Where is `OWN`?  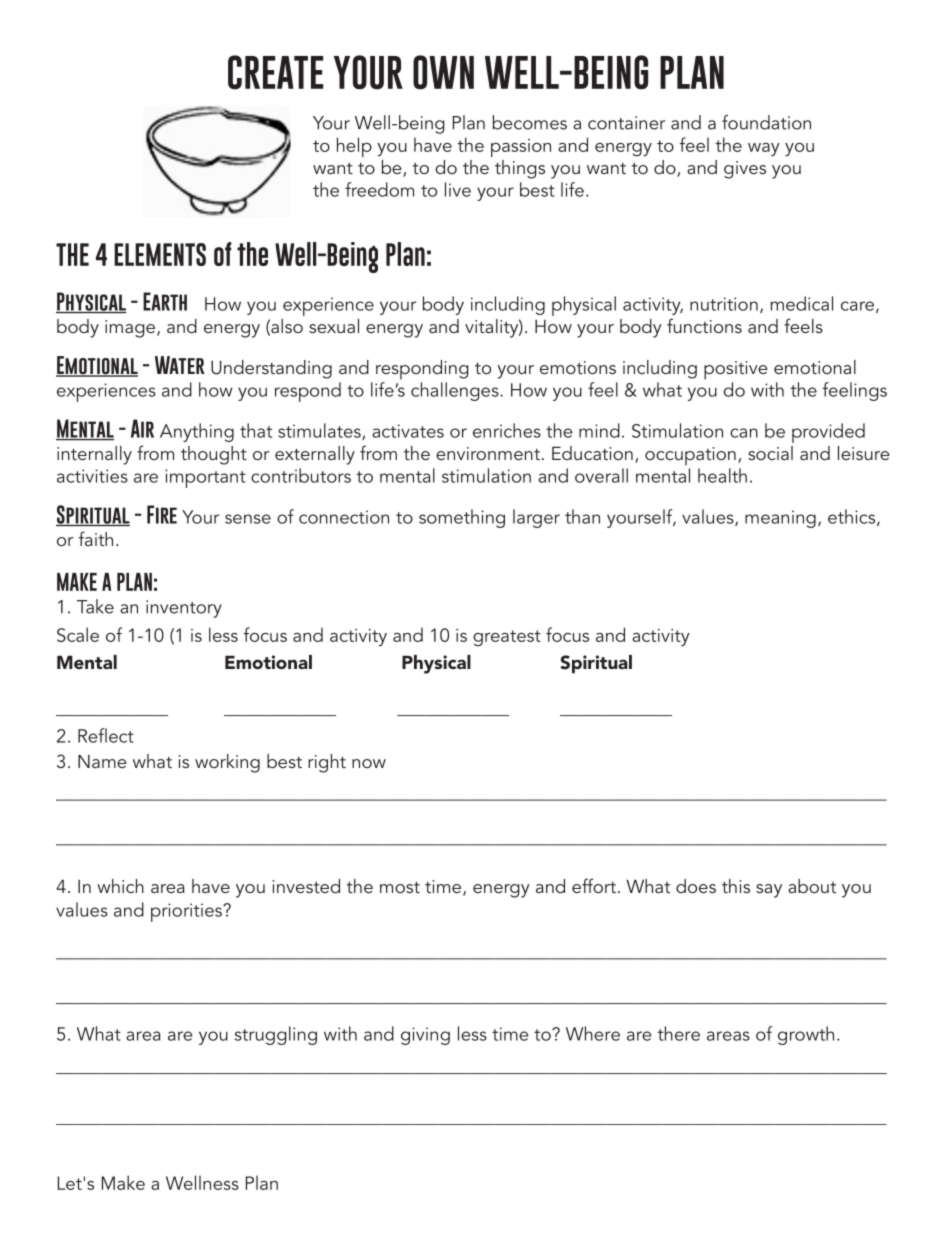
OWN is located at coordinates (443, 72).
